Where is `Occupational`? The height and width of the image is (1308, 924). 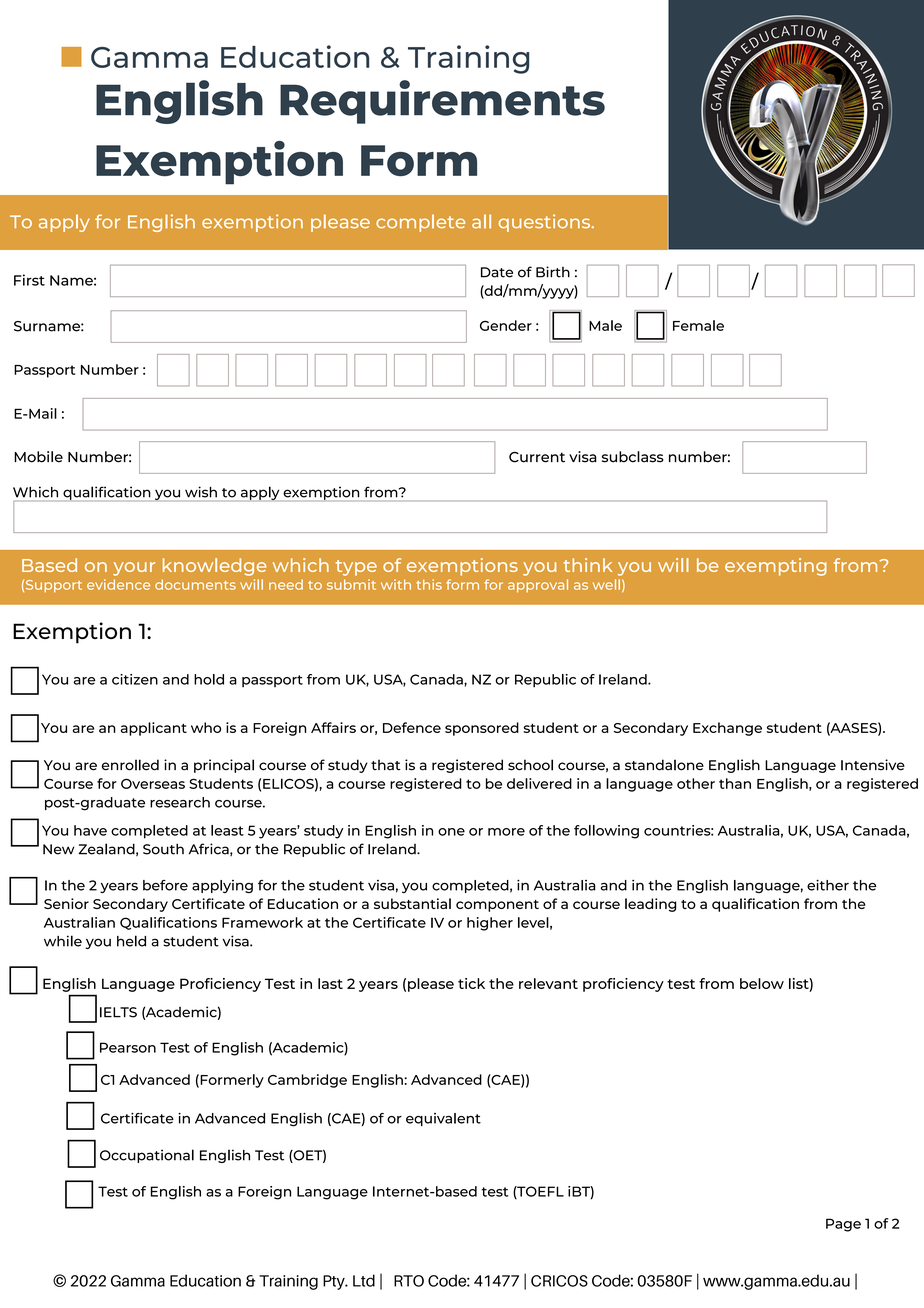 Occupational is located at coordinates (147, 1156).
